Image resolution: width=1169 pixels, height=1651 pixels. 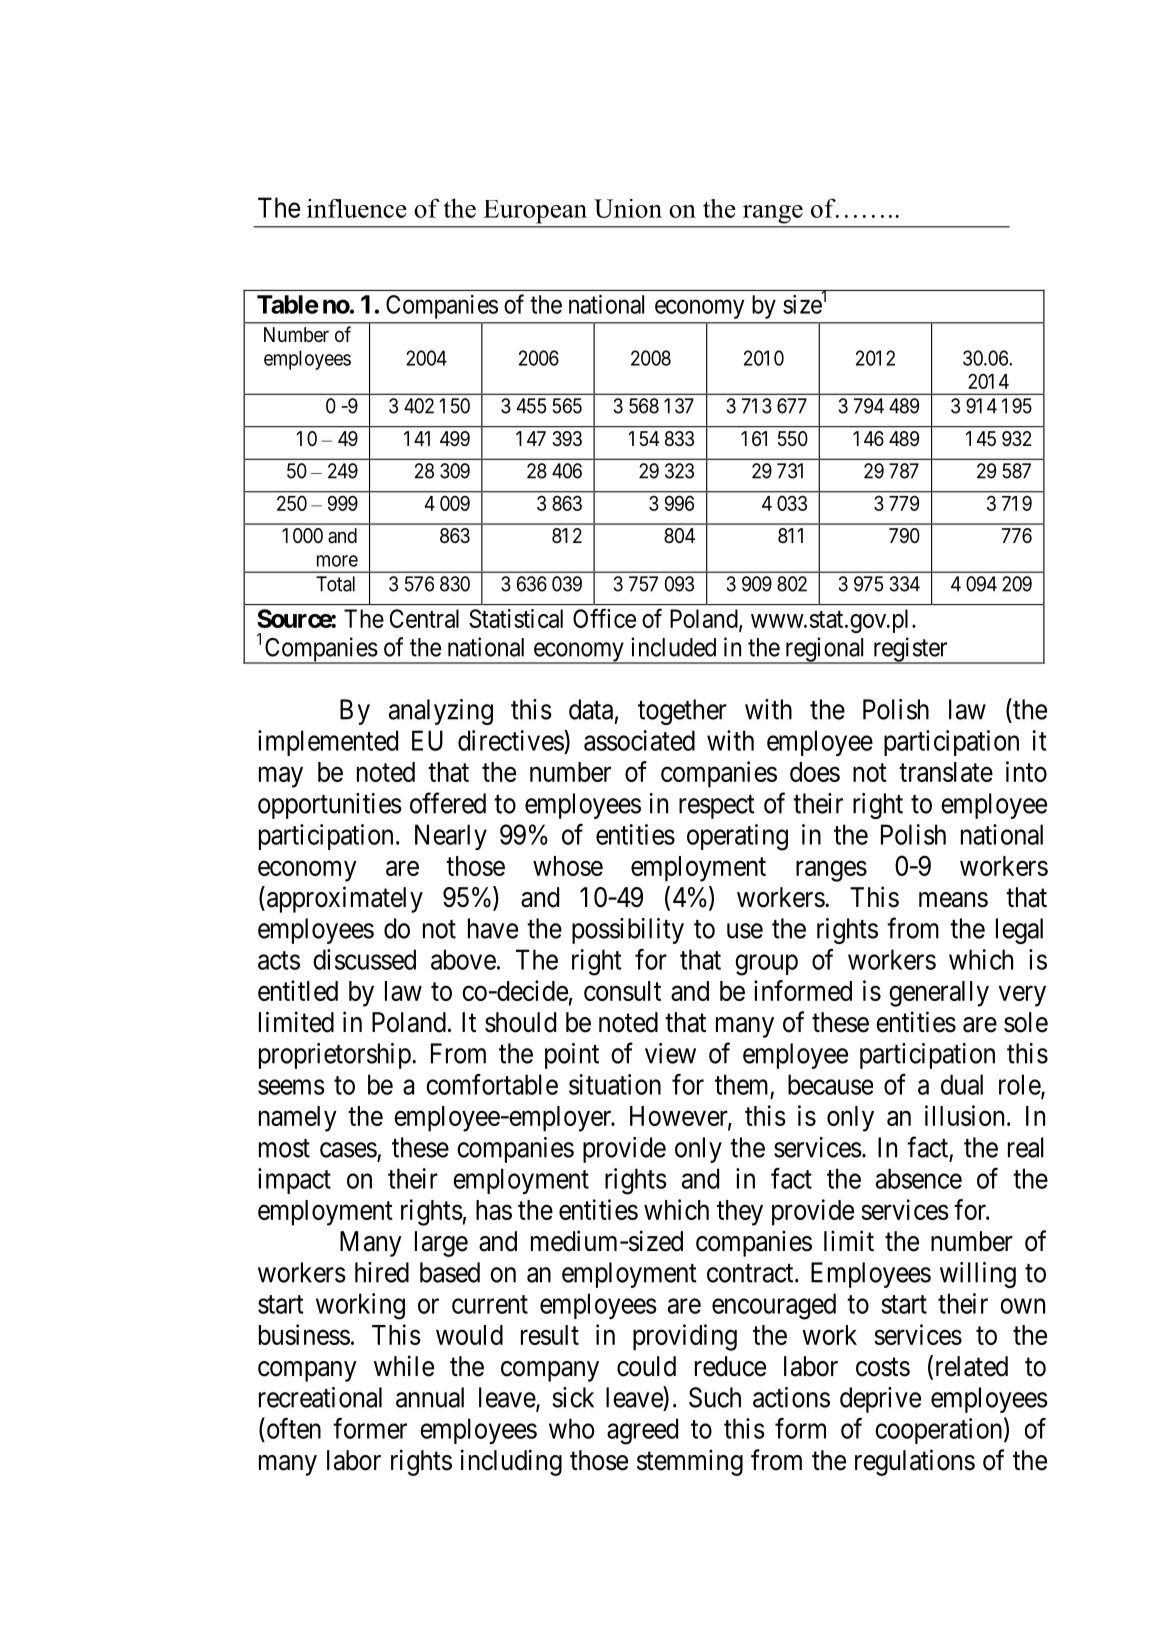 I want to click on deprive, so click(x=880, y=1400).
